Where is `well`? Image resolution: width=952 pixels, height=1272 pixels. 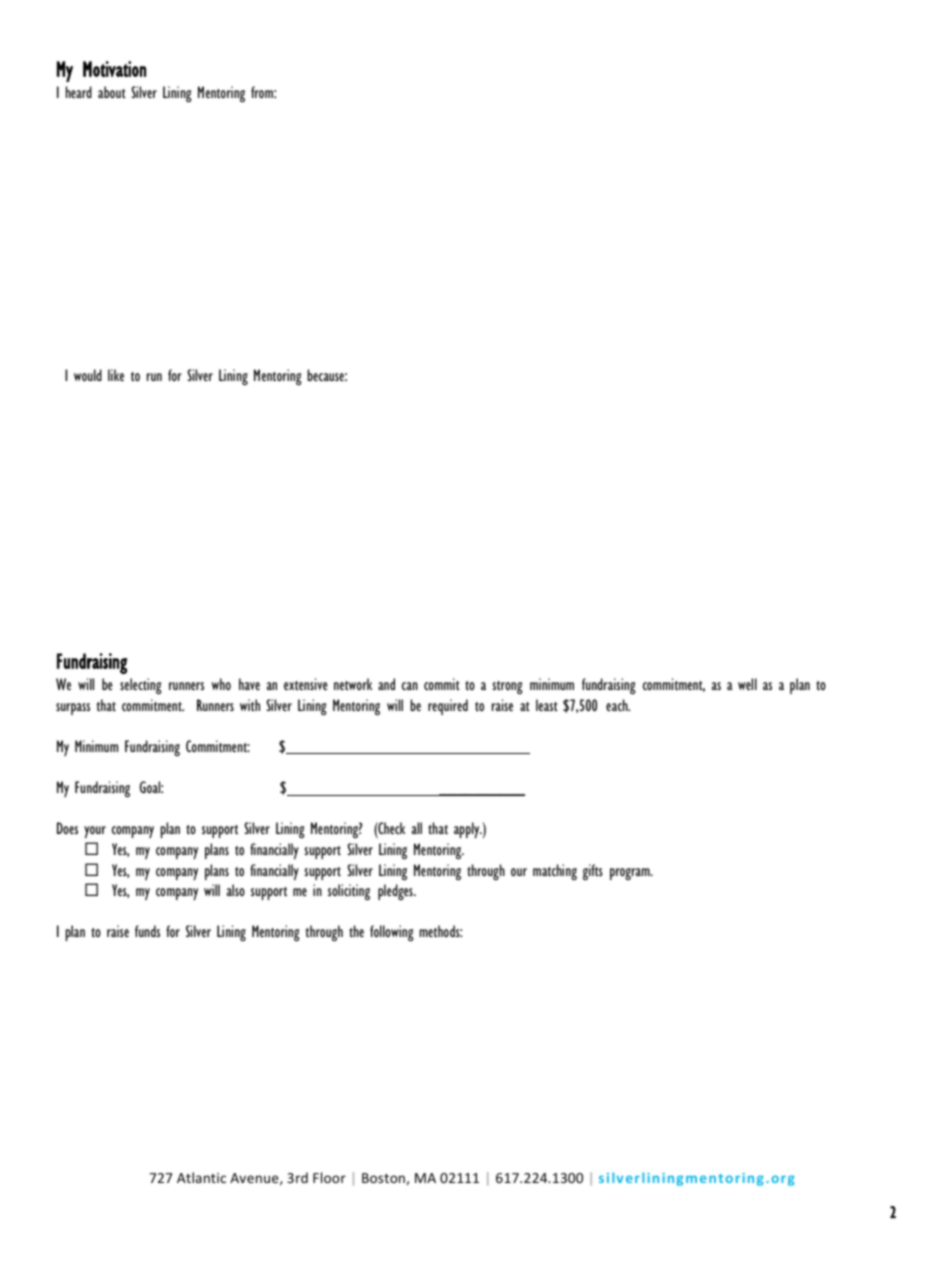 well is located at coordinates (747, 684).
